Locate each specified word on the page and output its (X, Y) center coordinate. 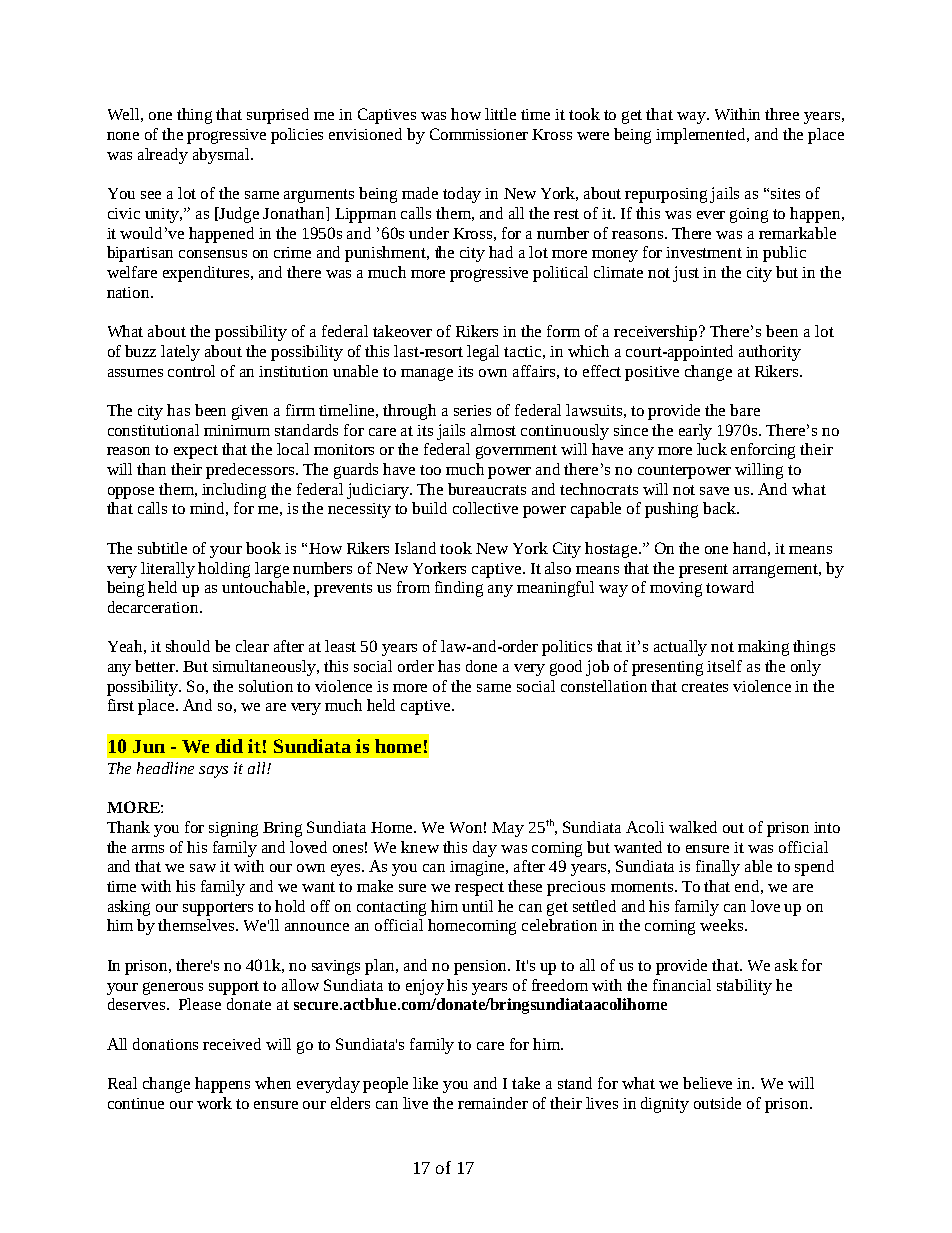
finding (459, 589)
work (214, 1103)
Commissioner (479, 134)
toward (730, 587)
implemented (702, 136)
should (188, 646)
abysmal (222, 156)
